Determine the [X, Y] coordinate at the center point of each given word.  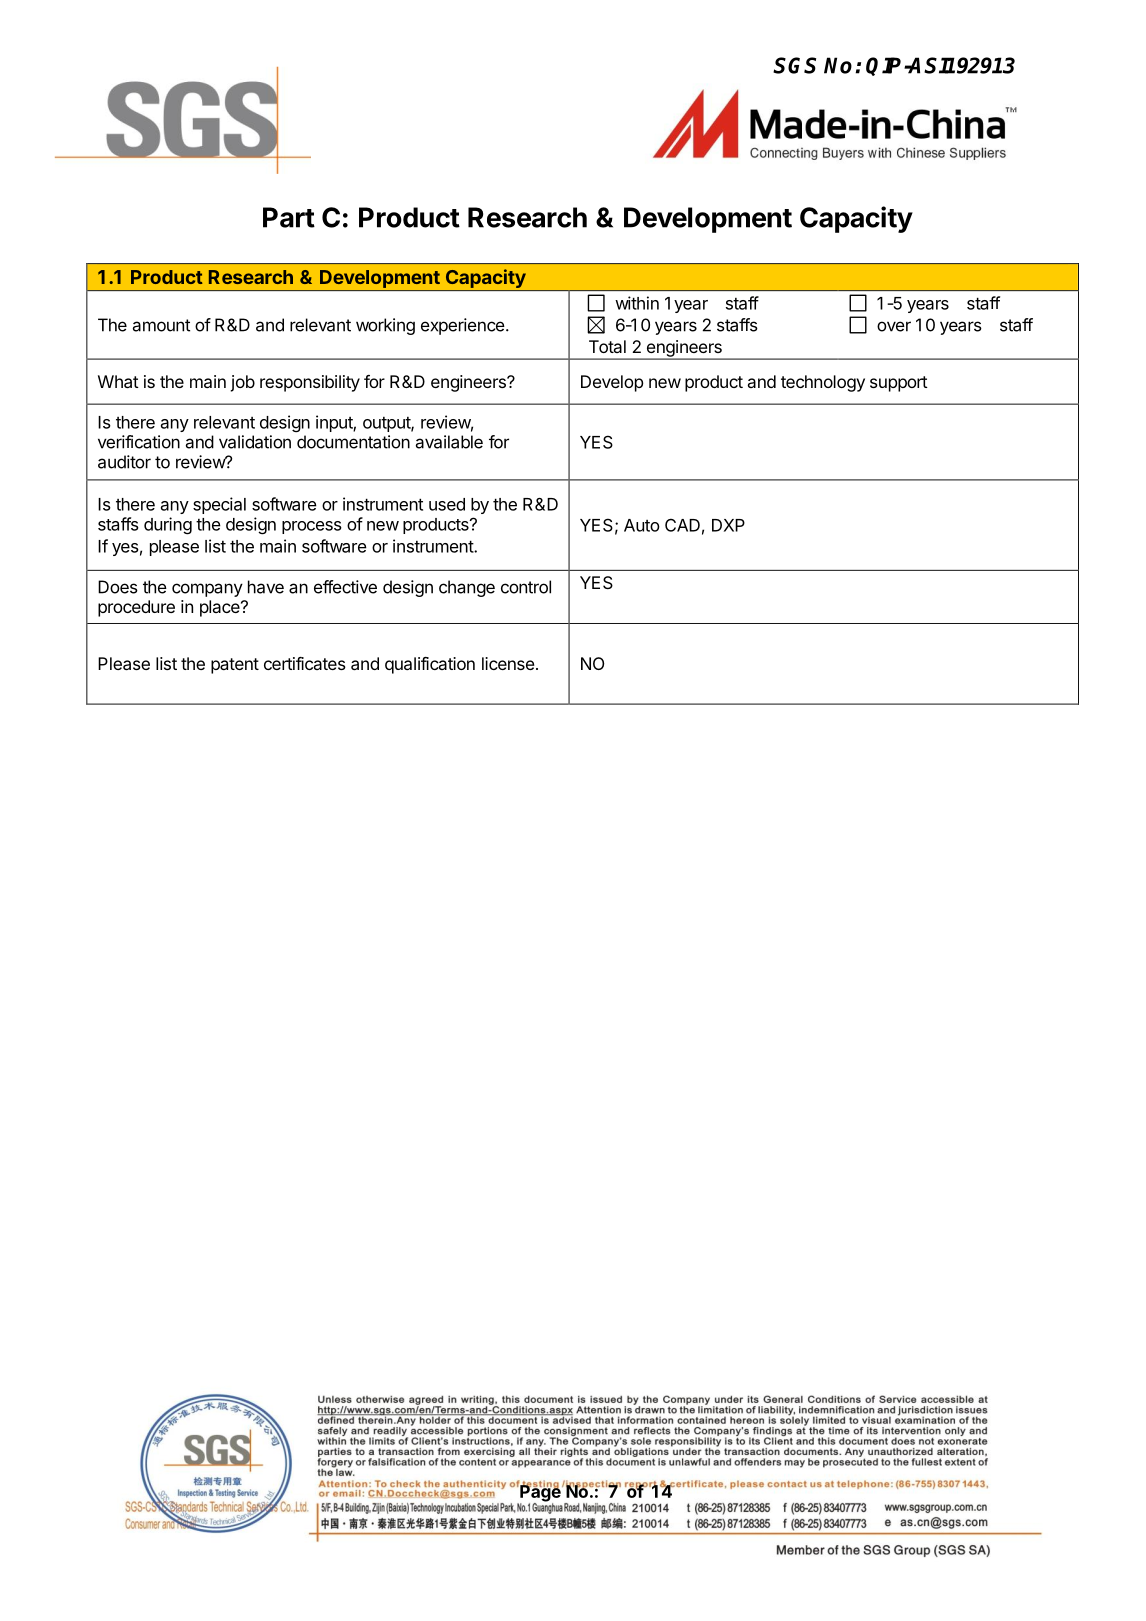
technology [823, 383]
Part [289, 217]
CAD [682, 525]
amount [161, 325]
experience [463, 326]
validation [255, 442]
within [637, 303]
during [168, 526]
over [894, 326]
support [899, 384]
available [449, 442]
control [526, 587]
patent [235, 666]
